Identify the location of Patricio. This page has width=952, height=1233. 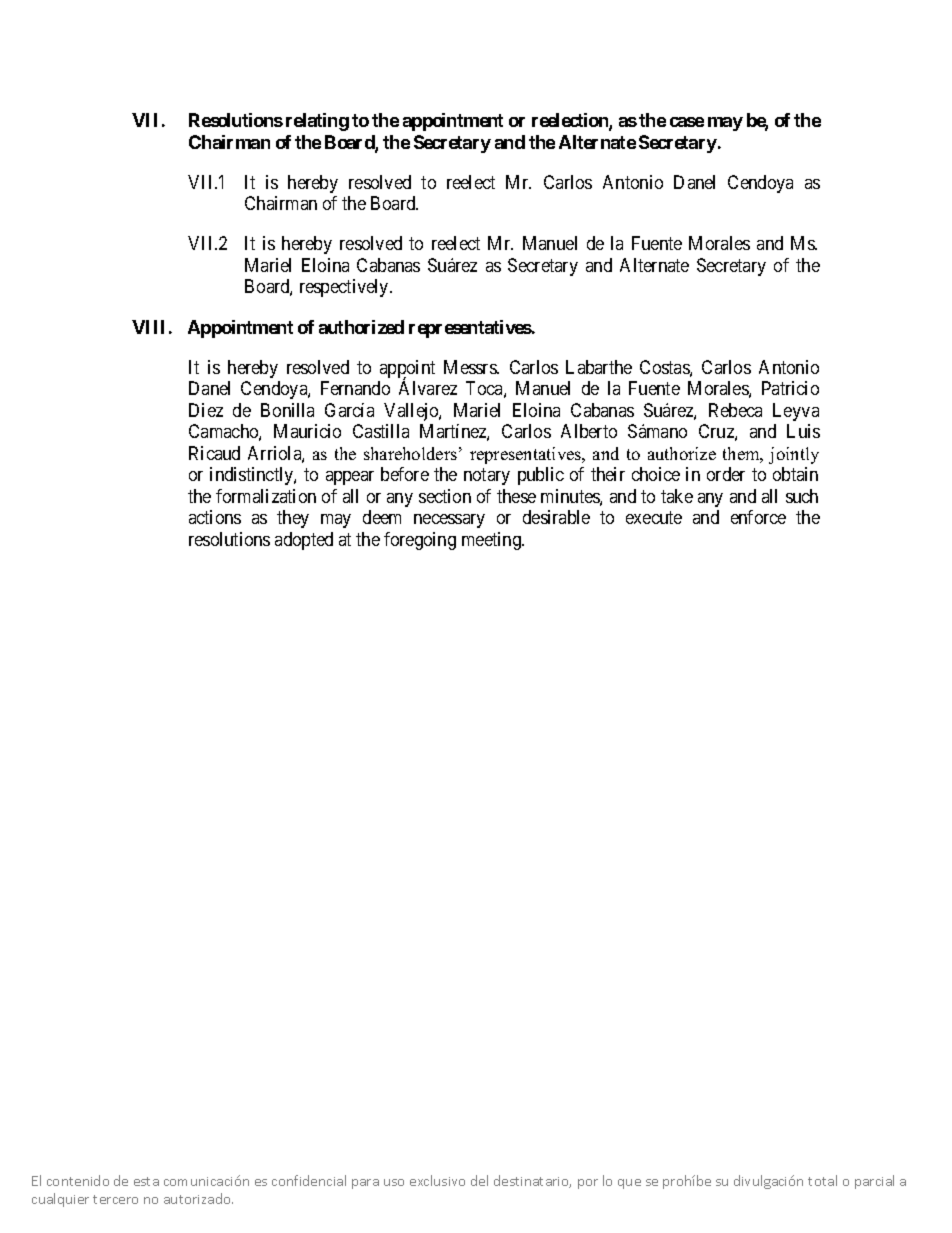
(790, 388).
